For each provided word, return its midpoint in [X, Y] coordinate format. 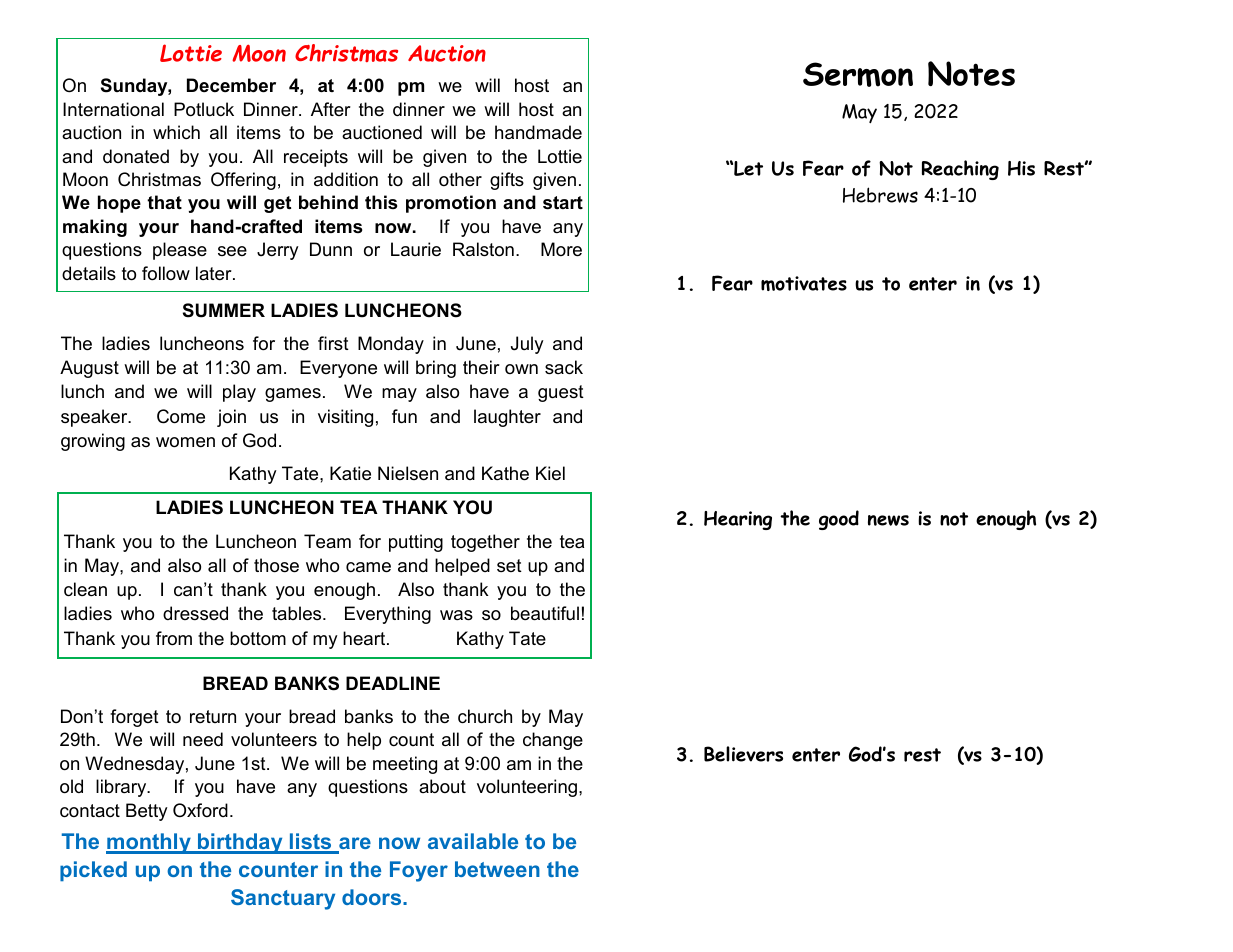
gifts [507, 181]
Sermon [858, 74]
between [497, 869]
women [185, 442]
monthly [149, 843]
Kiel [550, 473]
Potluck [204, 109]
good [839, 520]
